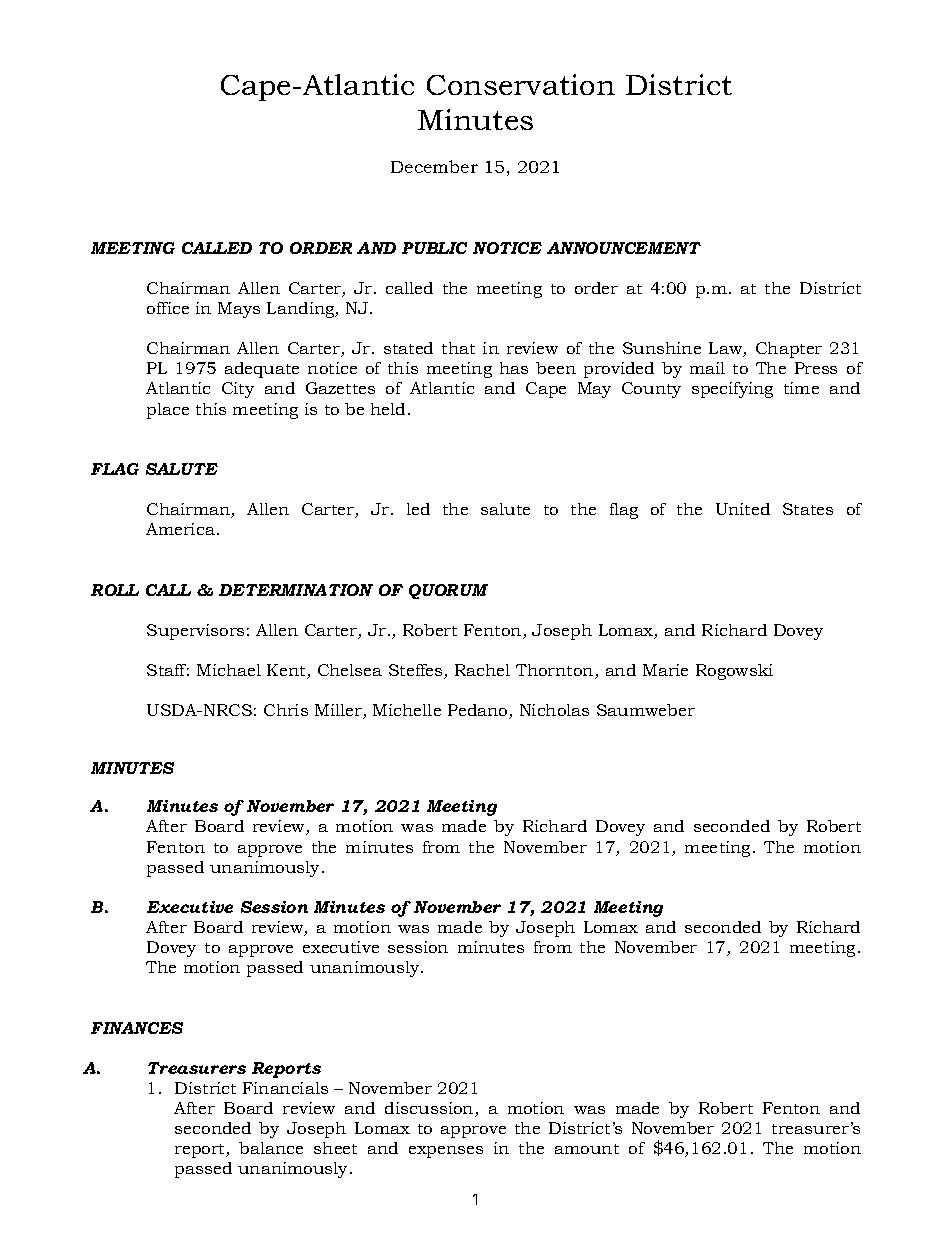 This screenshot has width=952, height=1233. What do you see at coordinates (434, 166) in the screenshot?
I see `December` at bounding box center [434, 166].
